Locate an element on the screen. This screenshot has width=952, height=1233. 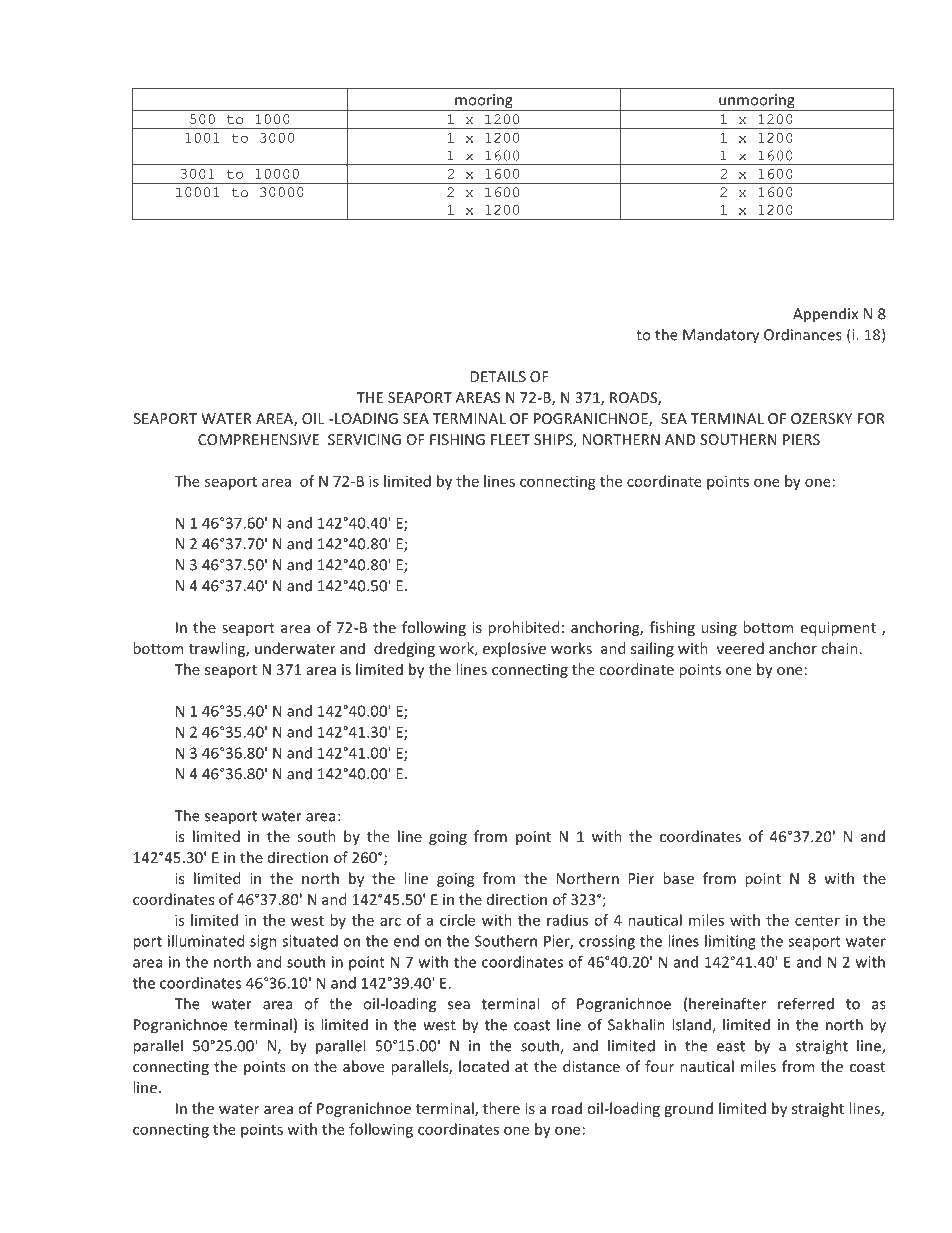
situated is located at coordinates (310, 941).
